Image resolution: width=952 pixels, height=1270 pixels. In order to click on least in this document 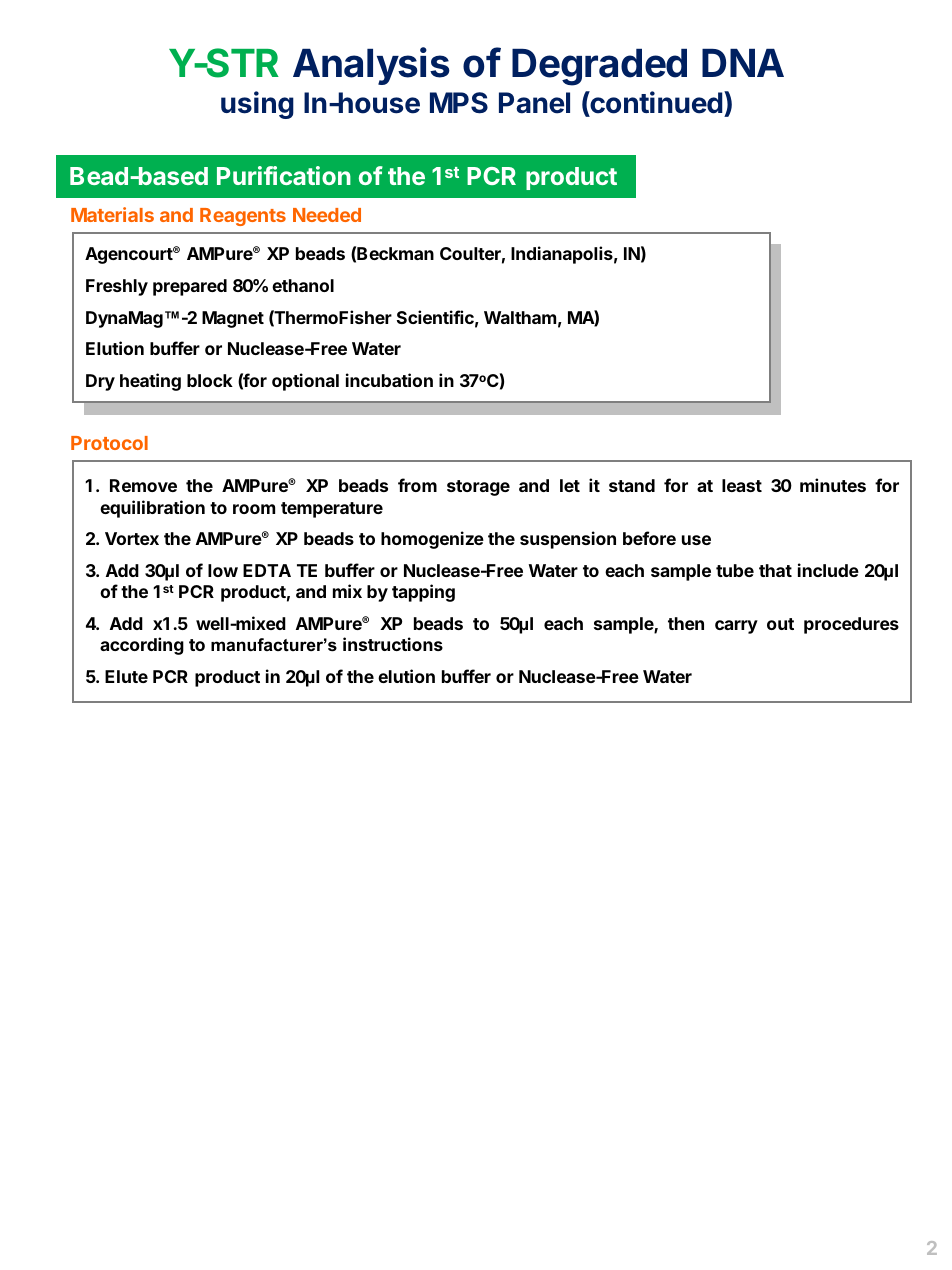, I will do `click(742, 485)`.
